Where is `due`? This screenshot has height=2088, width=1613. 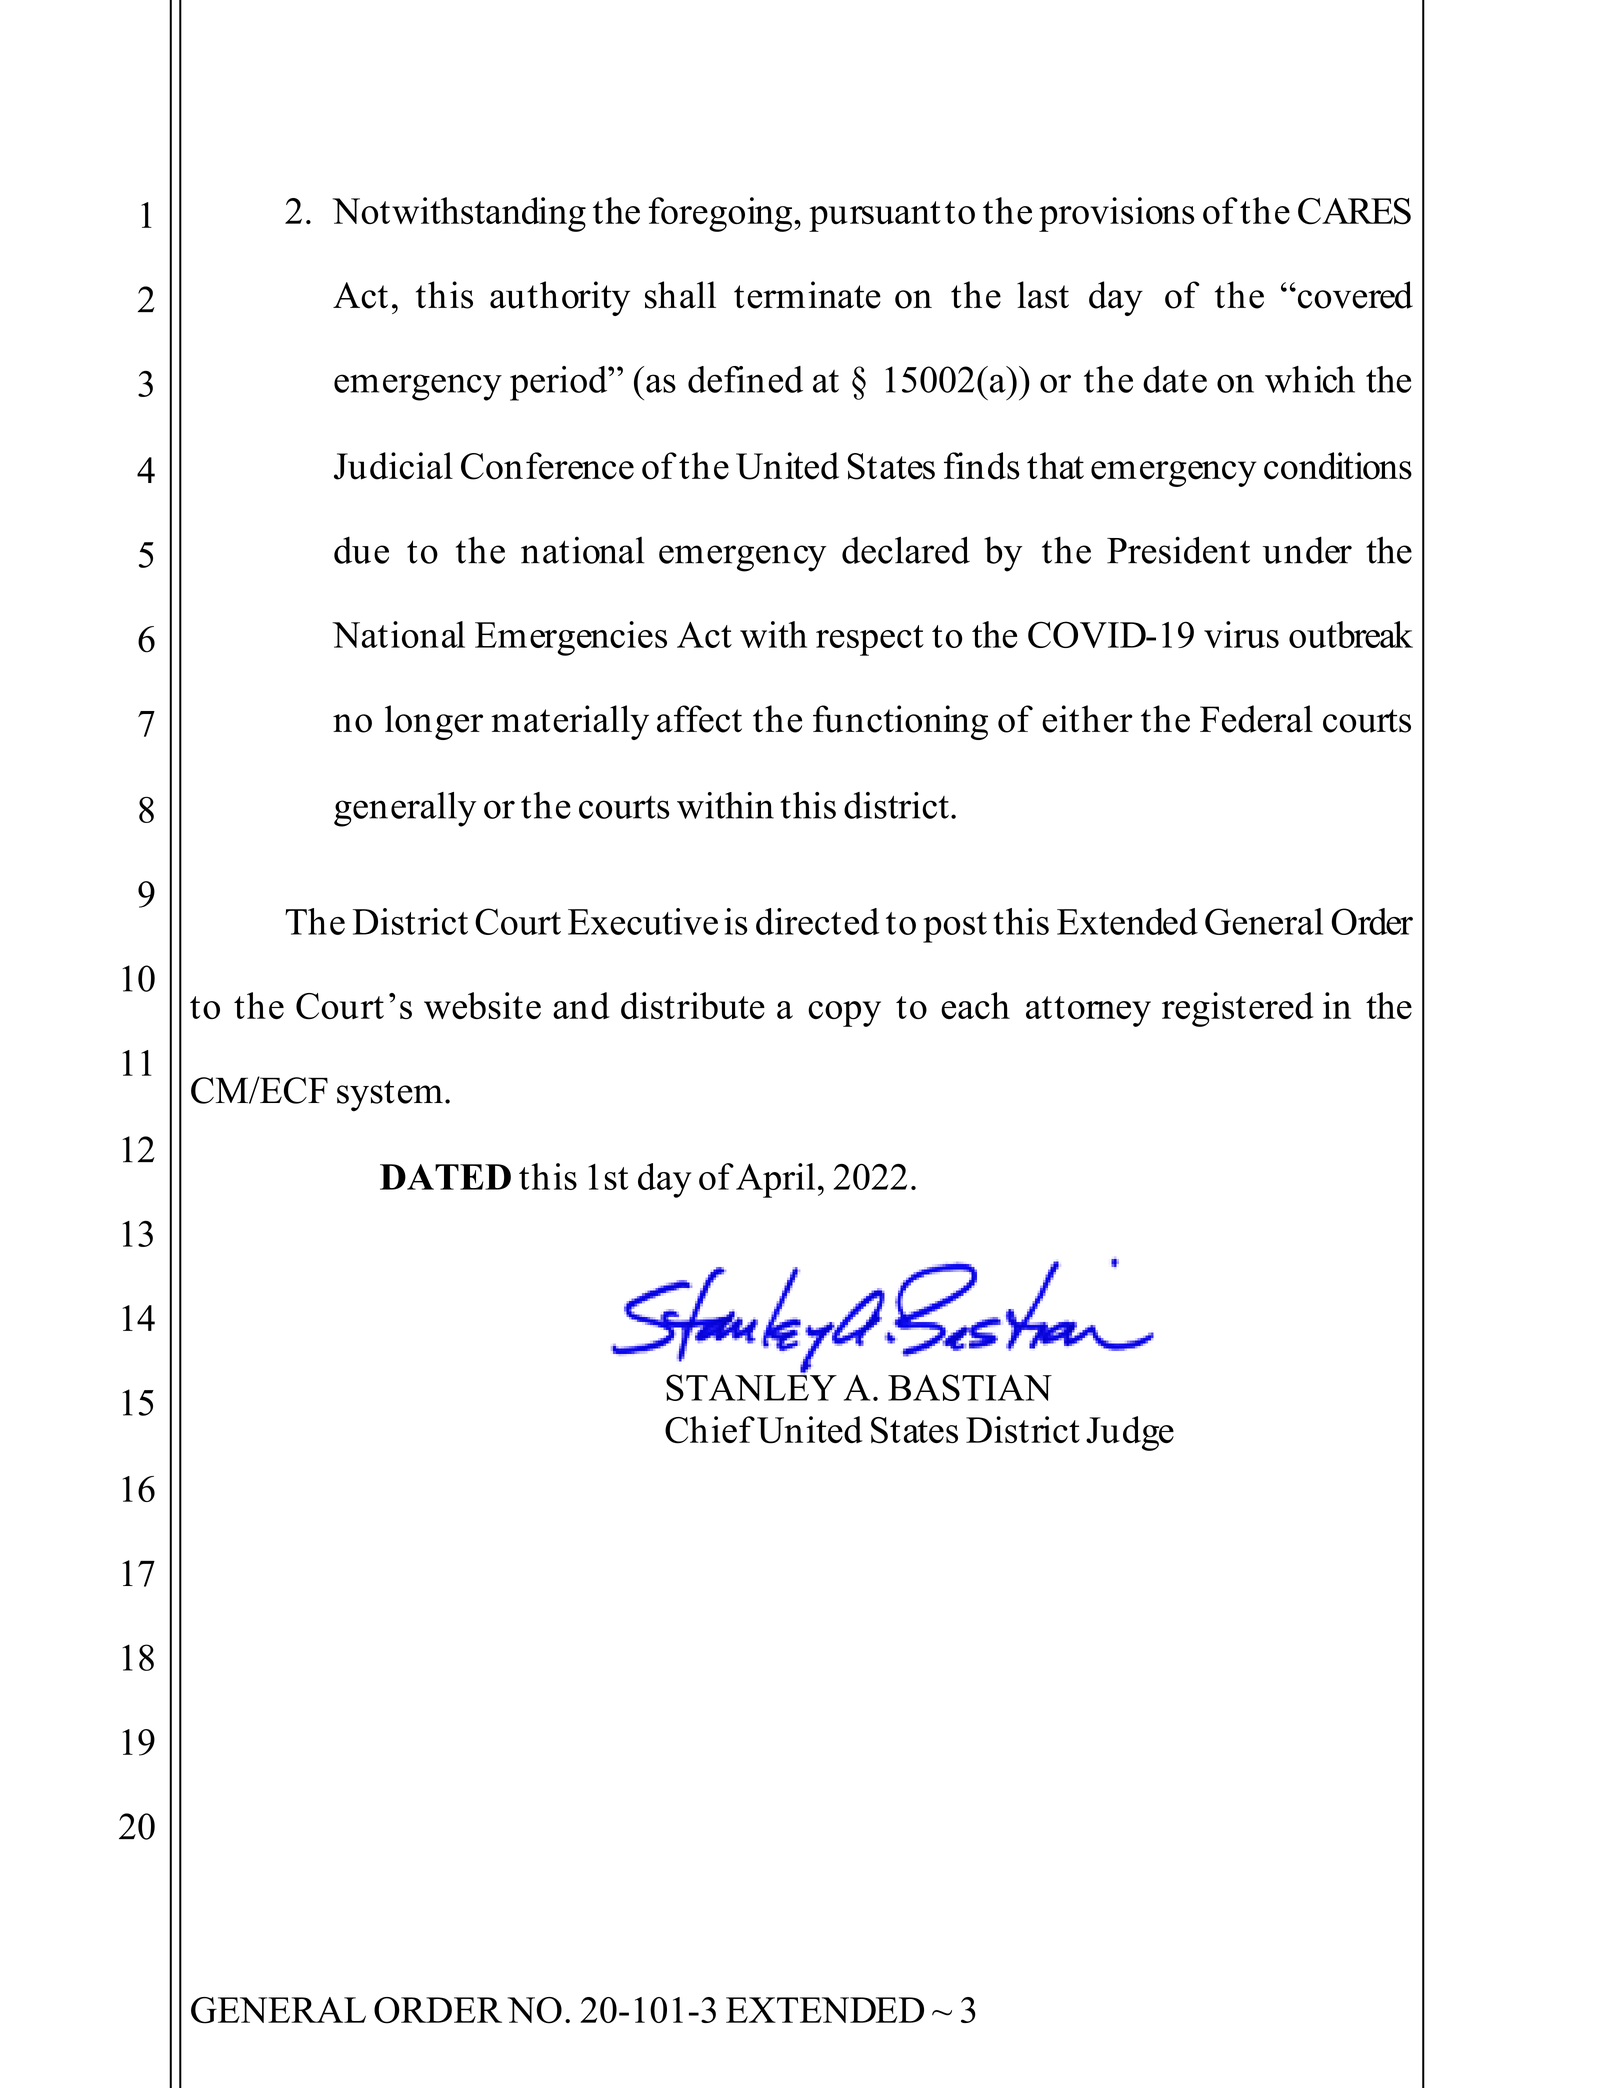
due is located at coordinates (361, 550).
